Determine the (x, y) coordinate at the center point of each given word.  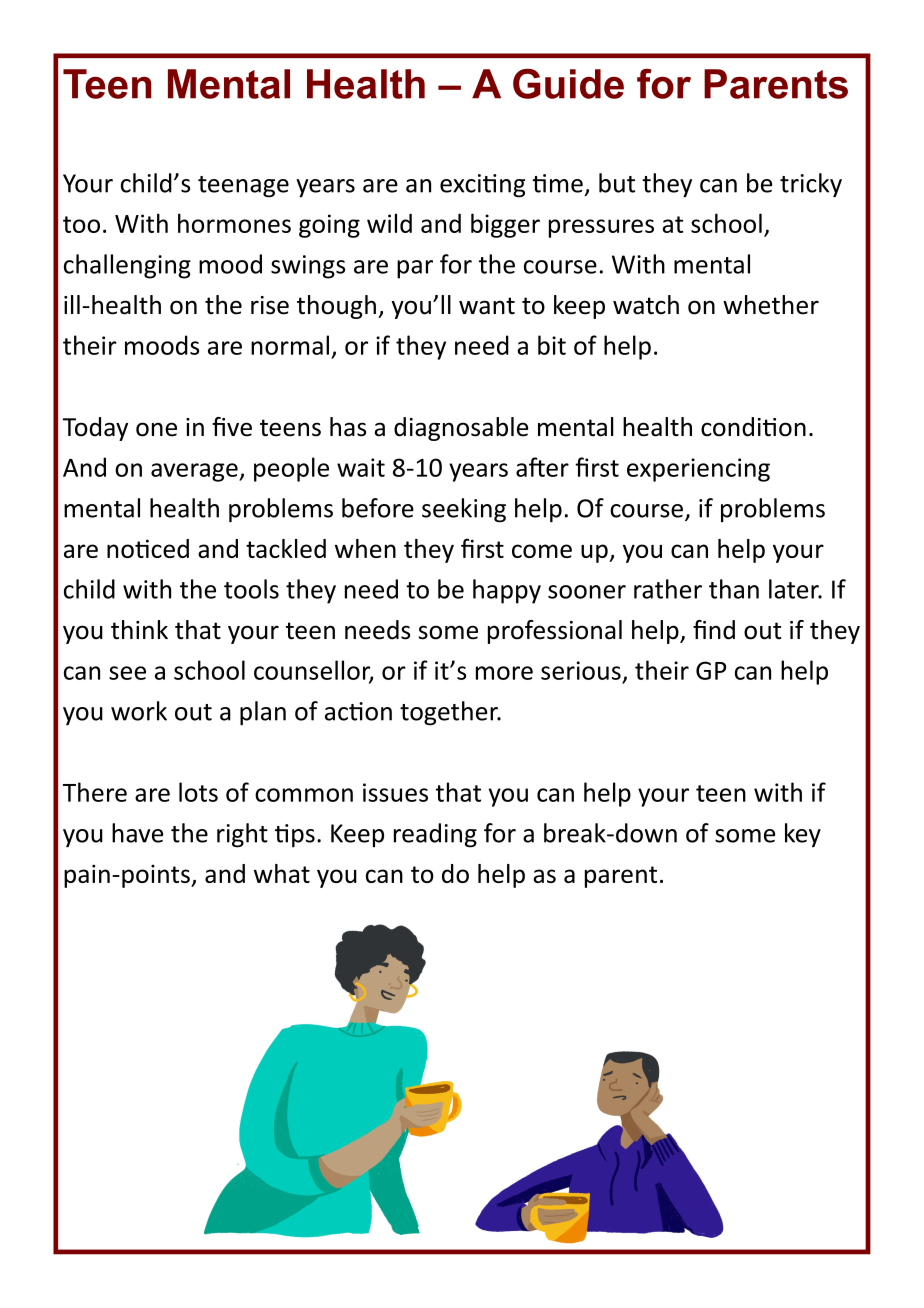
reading (435, 835)
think (139, 630)
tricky (811, 185)
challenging (127, 266)
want (487, 306)
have (137, 833)
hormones (234, 223)
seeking (464, 510)
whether (771, 305)
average (195, 472)
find (714, 630)
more (504, 673)
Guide (568, 84)
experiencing (698, 470)
